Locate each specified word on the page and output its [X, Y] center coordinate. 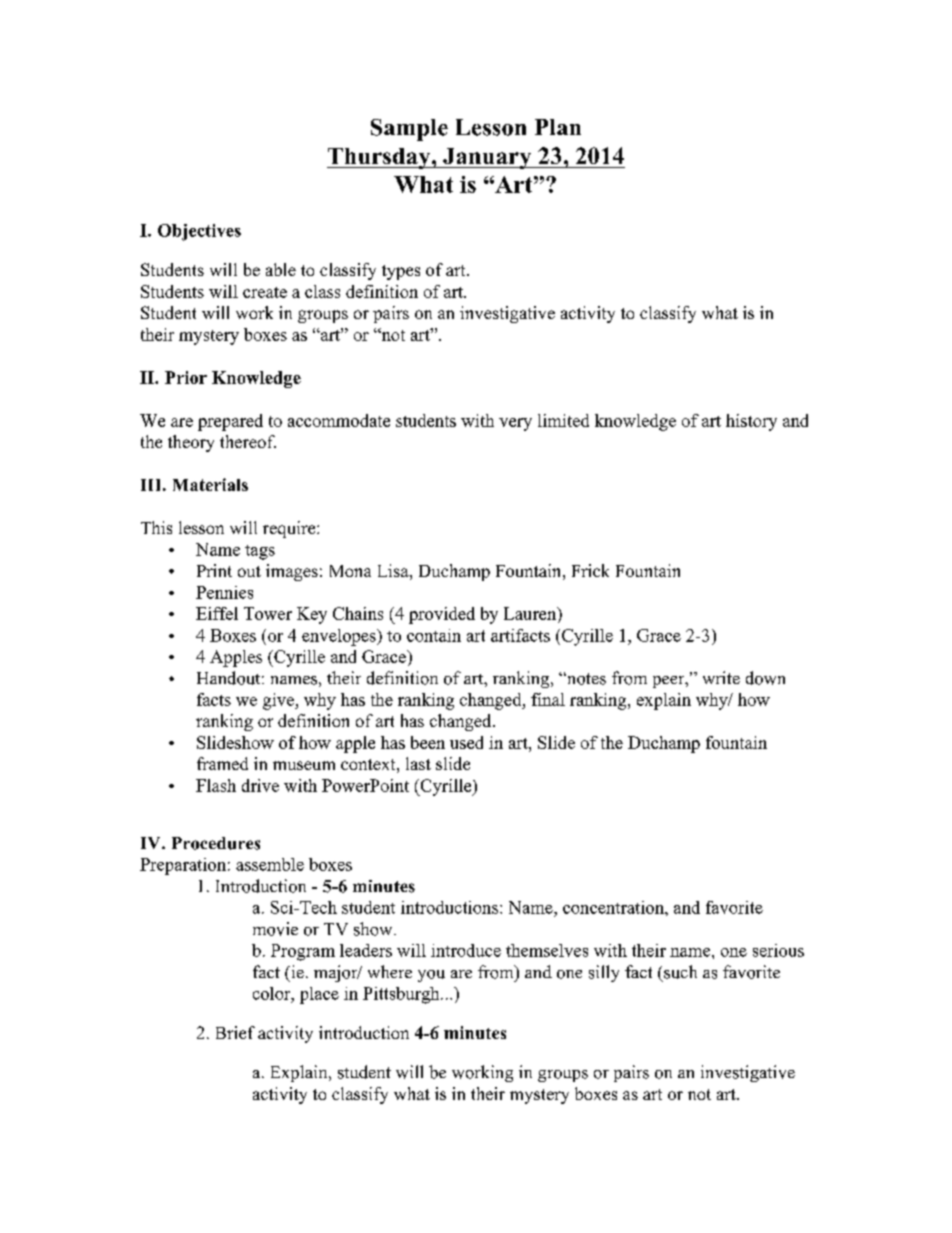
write [721, 677]
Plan [558, 127]
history [751, 422]
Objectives [199, 232]
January [487, 158]
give [279, 701]
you [431, 976]
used [466, 742]
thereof [248, 441]
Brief [235, 1032]
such [680, 972]
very [515, 424]
